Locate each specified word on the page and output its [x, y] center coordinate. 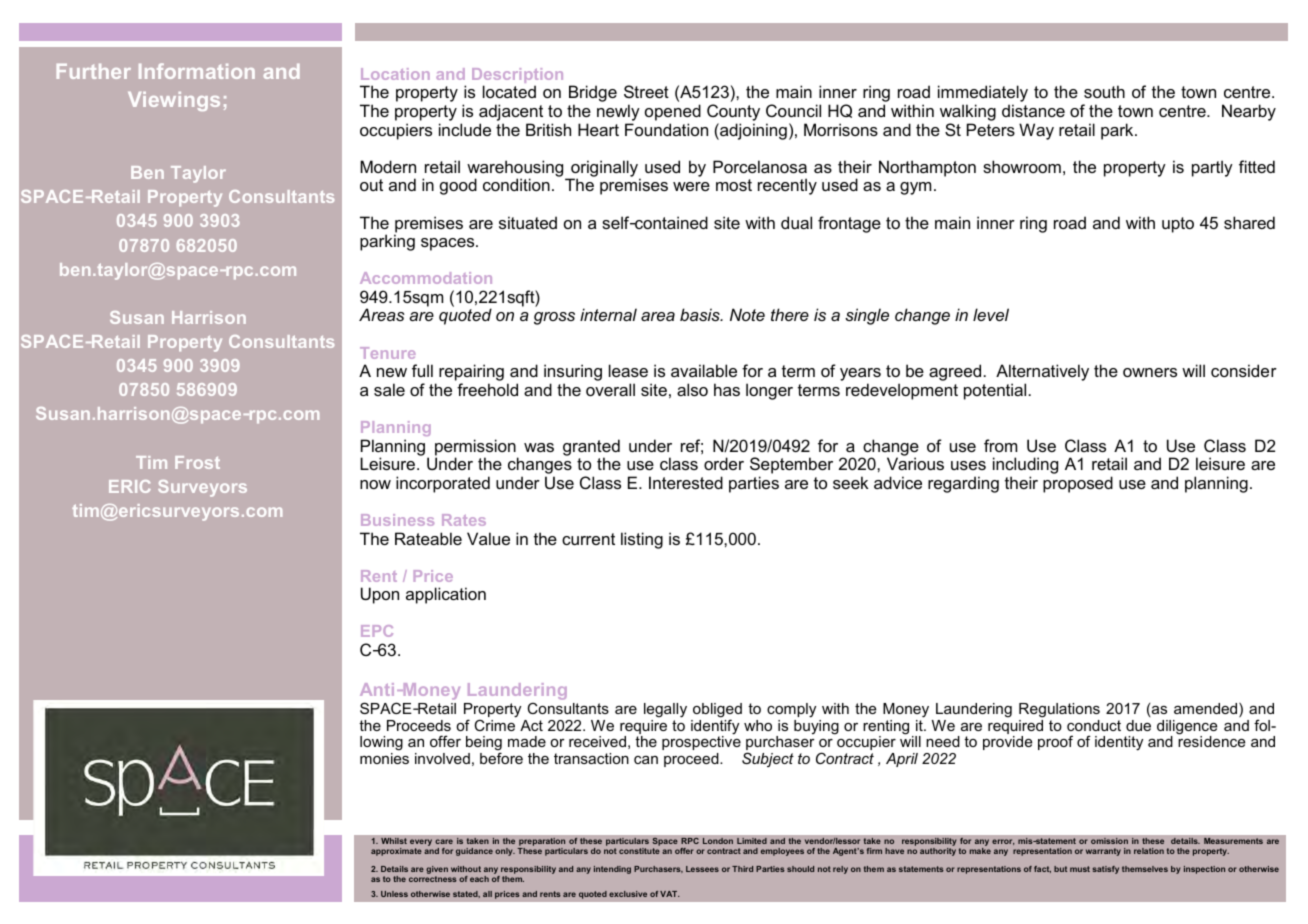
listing [642, 540]
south [1104, 91]
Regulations [1059, 710]
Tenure [388, 353]
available [704, 370]
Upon [380, 595]
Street [646, 91]
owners [1150, 372]
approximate [396, 852]
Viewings [174, 101]
